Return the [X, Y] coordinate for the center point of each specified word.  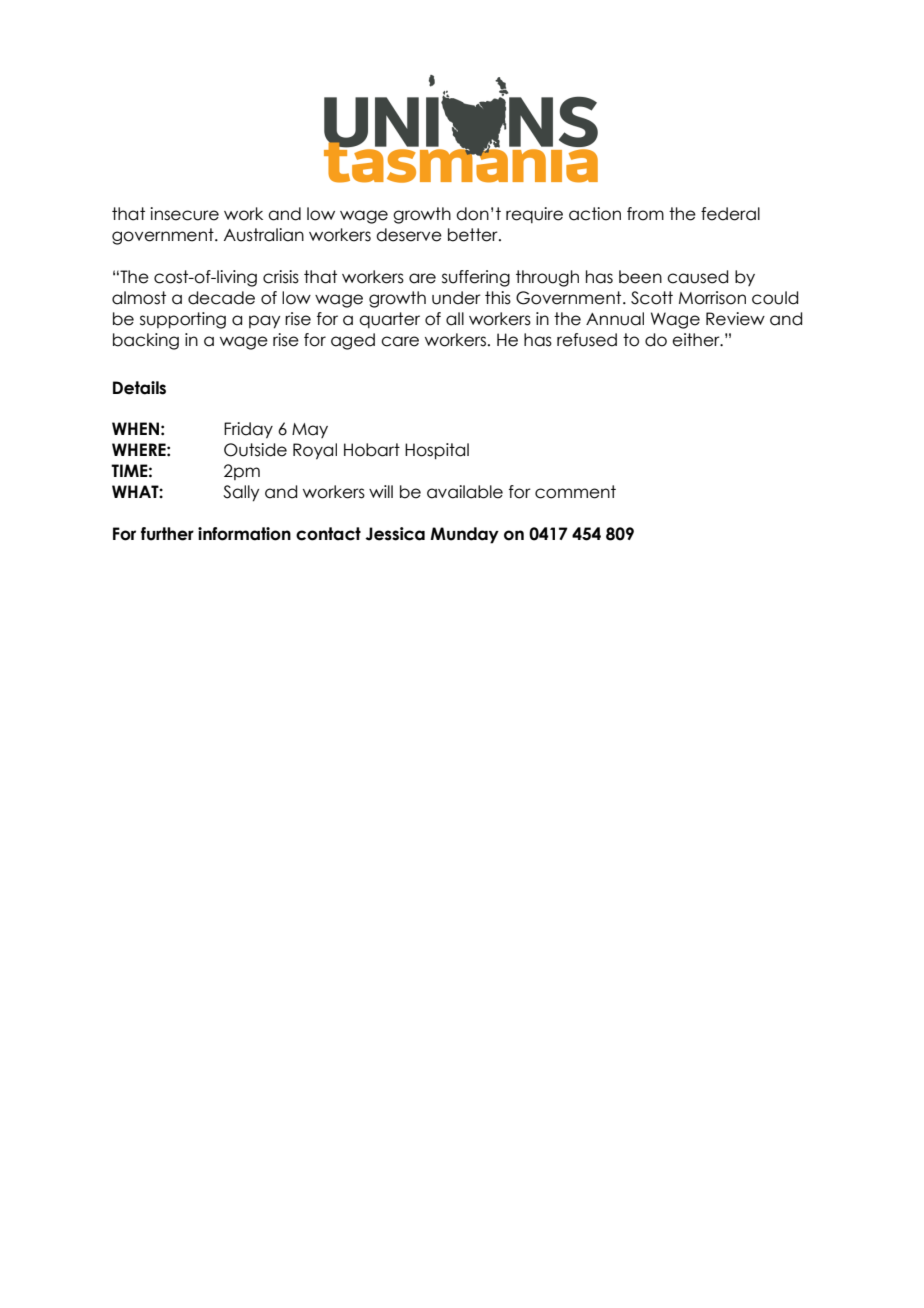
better [474, 235]
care [400, 341]
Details [139, 388]
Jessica [395, 534]
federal [730, 214]
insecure [184, 214]
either [697, 340]
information [244, 534]
